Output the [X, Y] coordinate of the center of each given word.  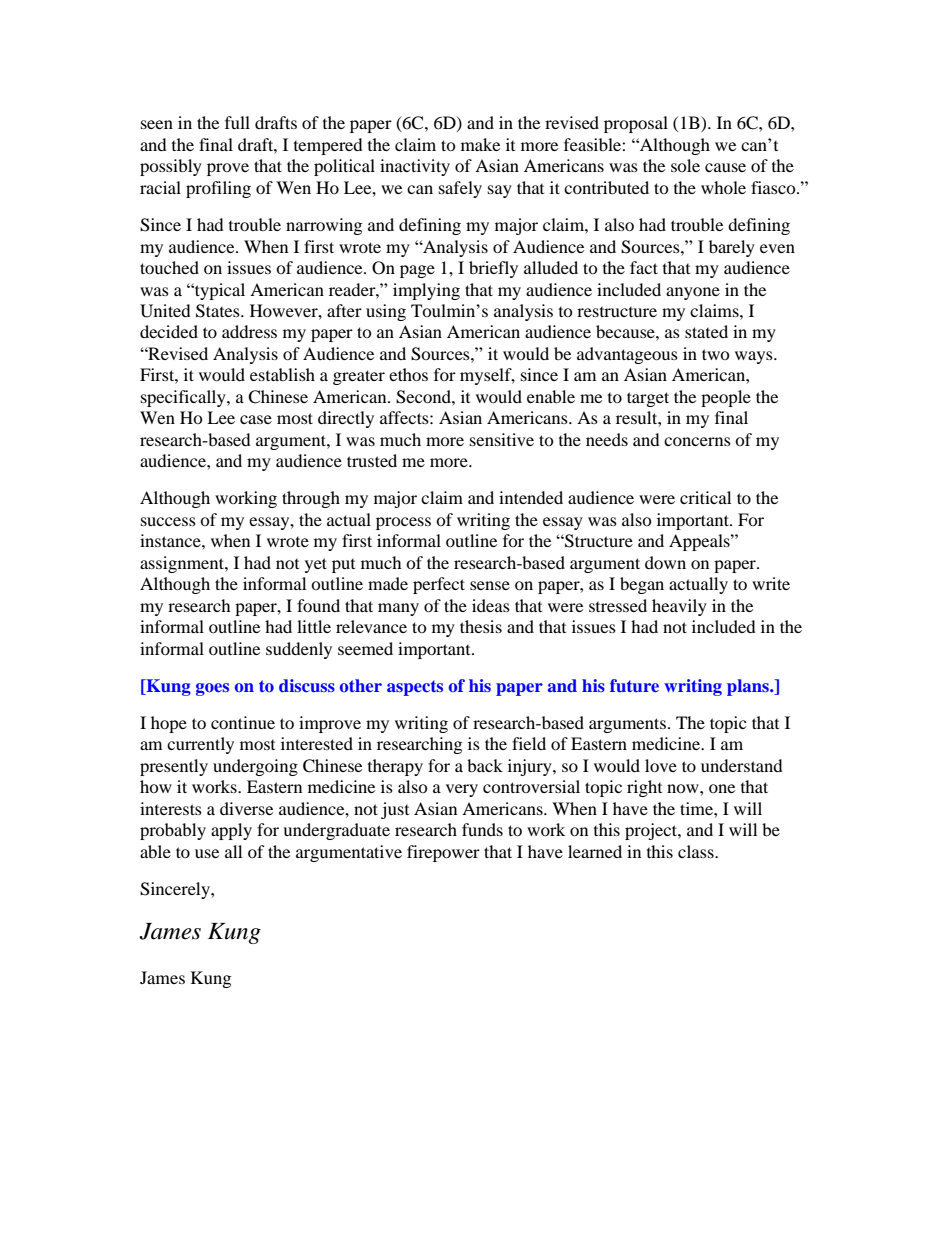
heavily [679, 607]
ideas [491, 605]
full [237, 122]
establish [282, 374]
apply [231, 831]
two [716, 354]
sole [685, 165]
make [480, 144]
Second [424, 397]
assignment [183, 564]
